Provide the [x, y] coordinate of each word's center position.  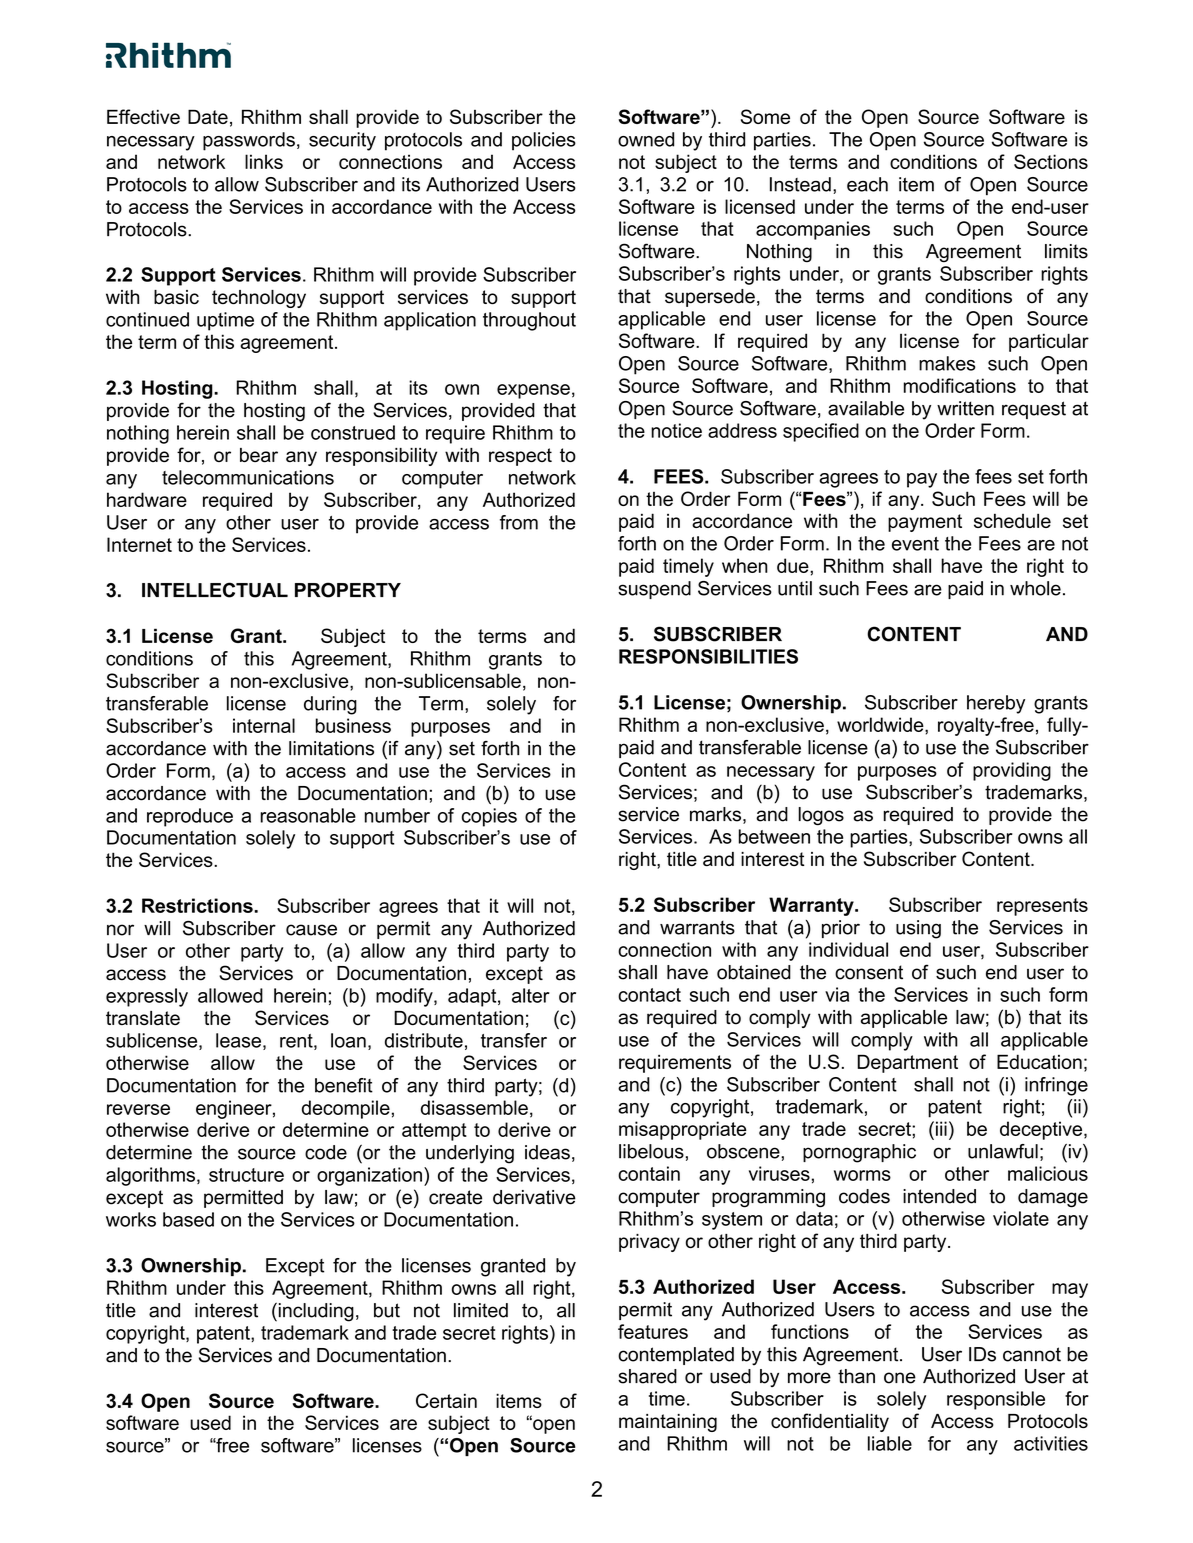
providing [1012, 771]
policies [544, 141]
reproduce [190, 817]
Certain [446, 1400]
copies [489, 817]
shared [647, 1376]
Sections [1051, 161]
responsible [996, 1400]
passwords [249, 141]
